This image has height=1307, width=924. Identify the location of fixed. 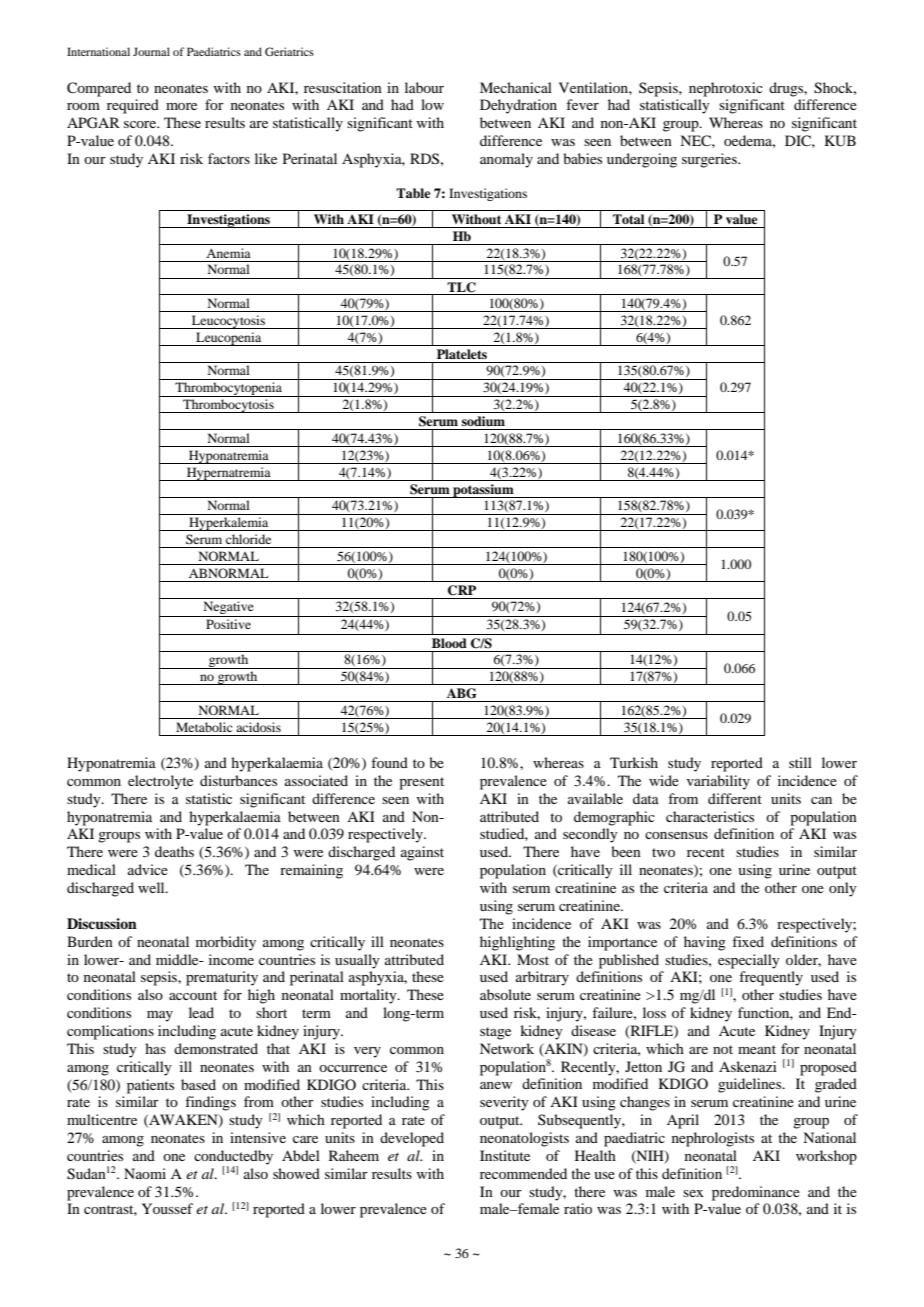
(748, 941).
